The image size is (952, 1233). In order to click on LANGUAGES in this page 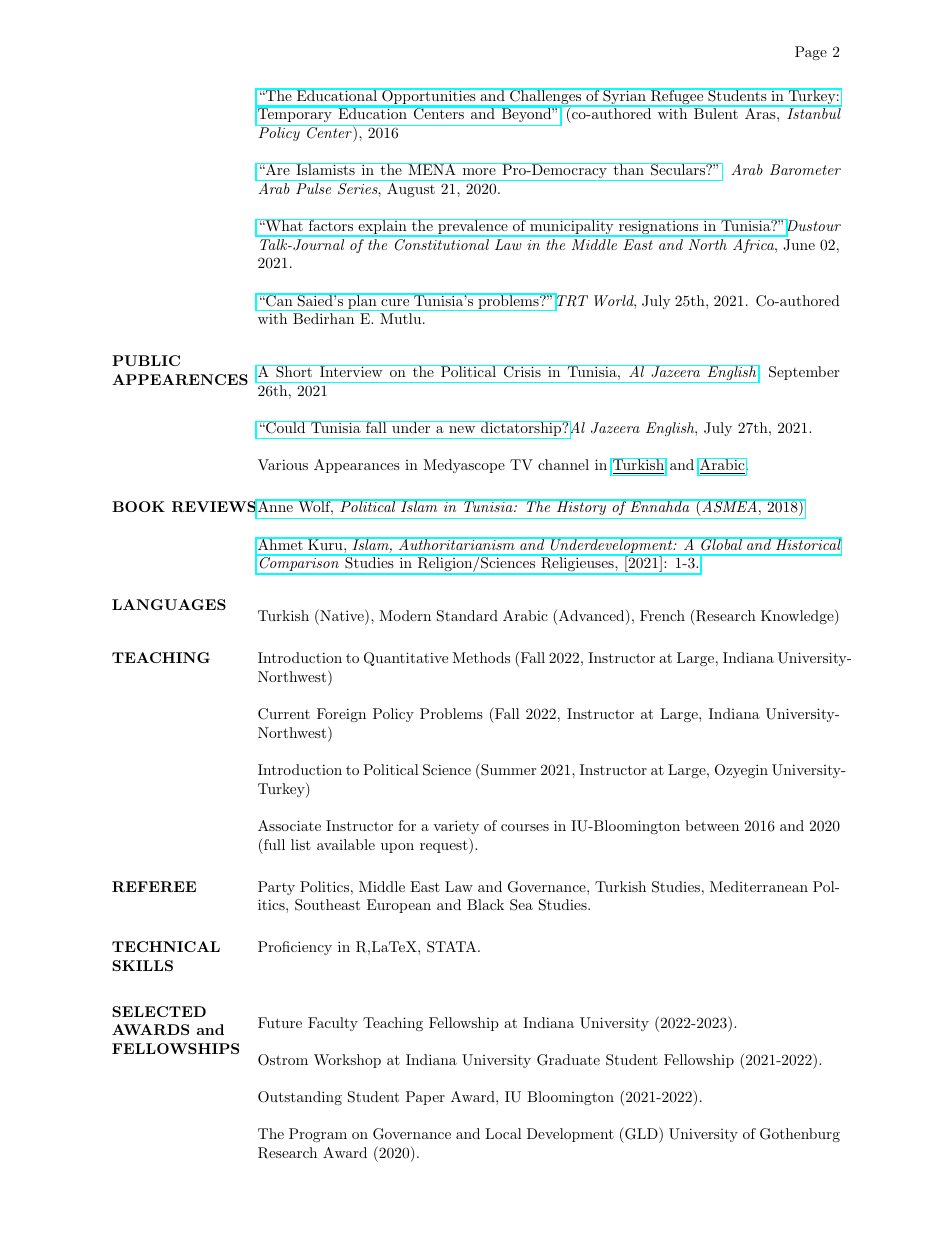, I will do `click(169, 604)`.
